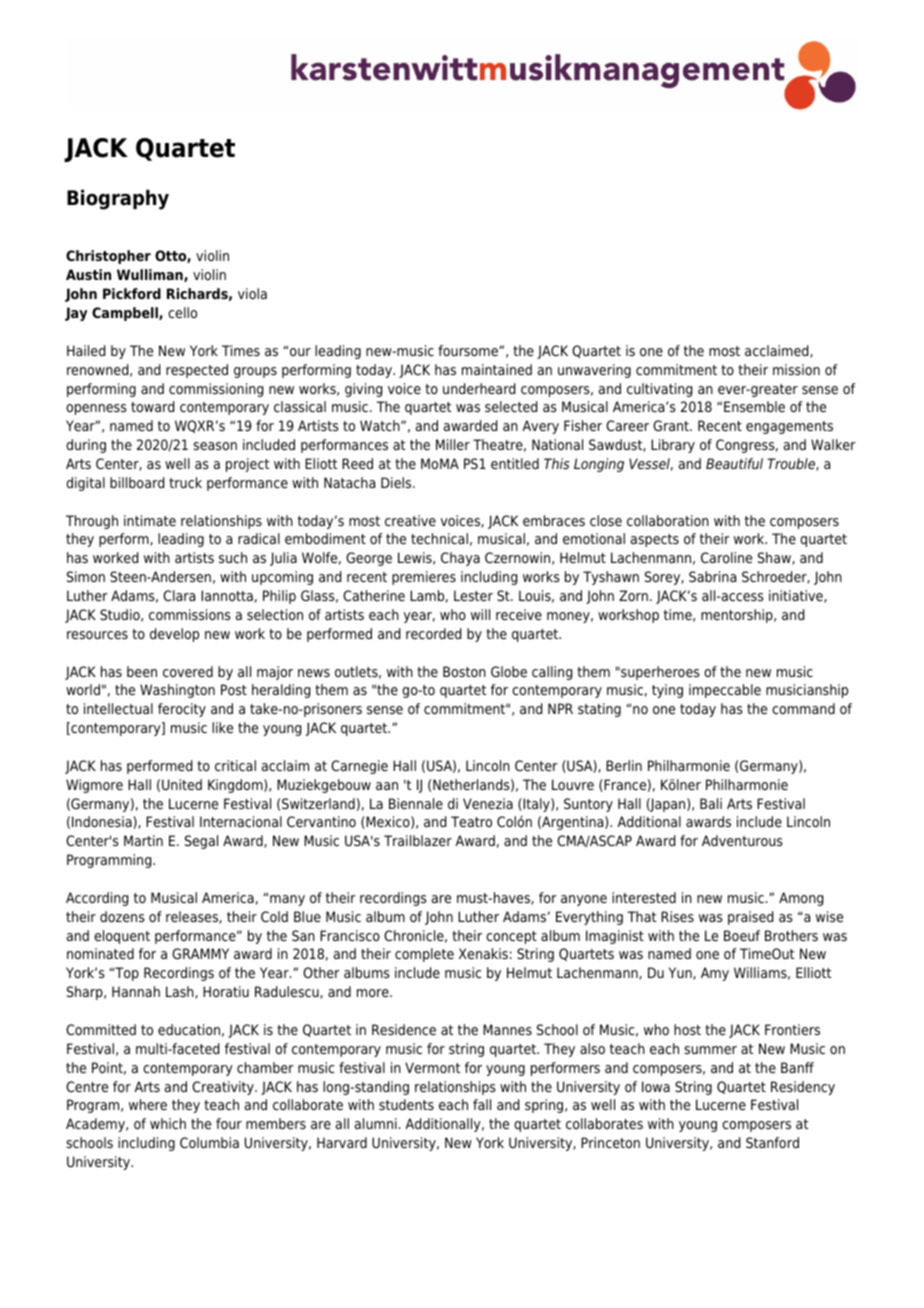 The image size is (924, 1308). I want to click on United, so click(182, 784).
